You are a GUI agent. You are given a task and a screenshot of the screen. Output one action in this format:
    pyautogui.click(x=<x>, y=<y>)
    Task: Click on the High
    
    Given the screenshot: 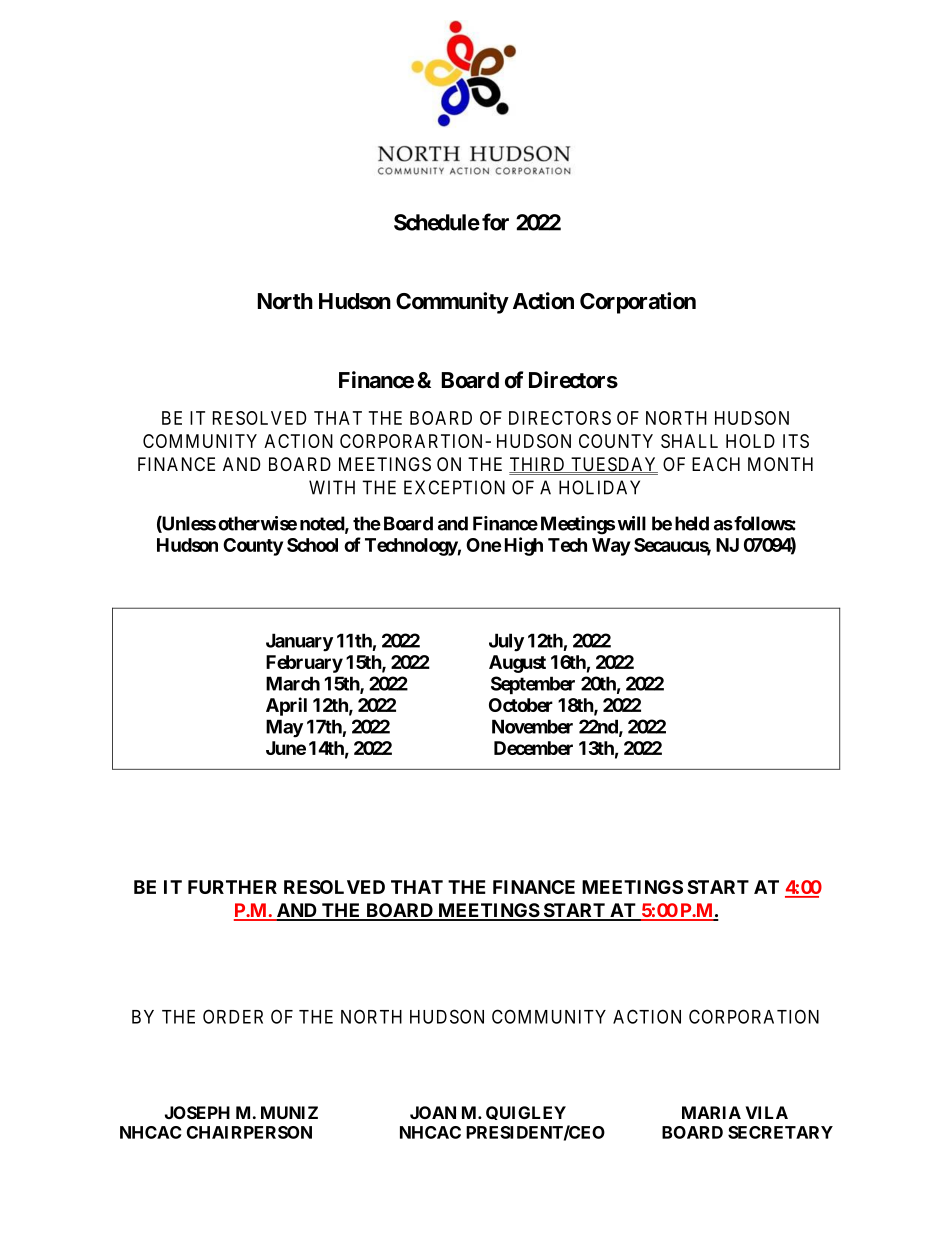 What is the action you would take?
    pyautogui.click(x=524, y=546)
